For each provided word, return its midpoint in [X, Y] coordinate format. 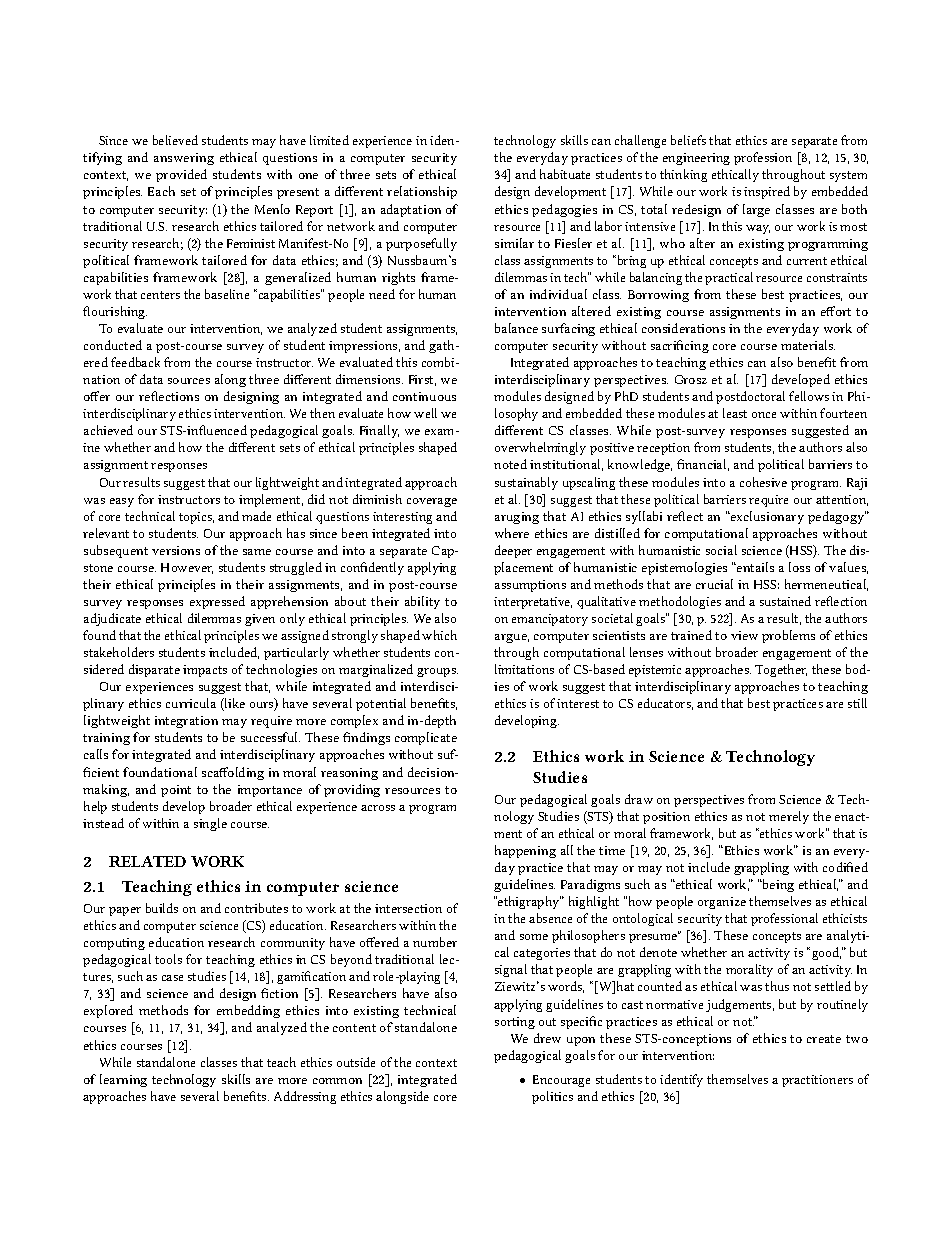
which [439, 635]
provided [181, 175]
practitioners [817, 1081]
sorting [515, 1023]
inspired [767, 192]
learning [123, 1080]
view [744, 635]
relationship [422, 192]
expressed [217, 602]
